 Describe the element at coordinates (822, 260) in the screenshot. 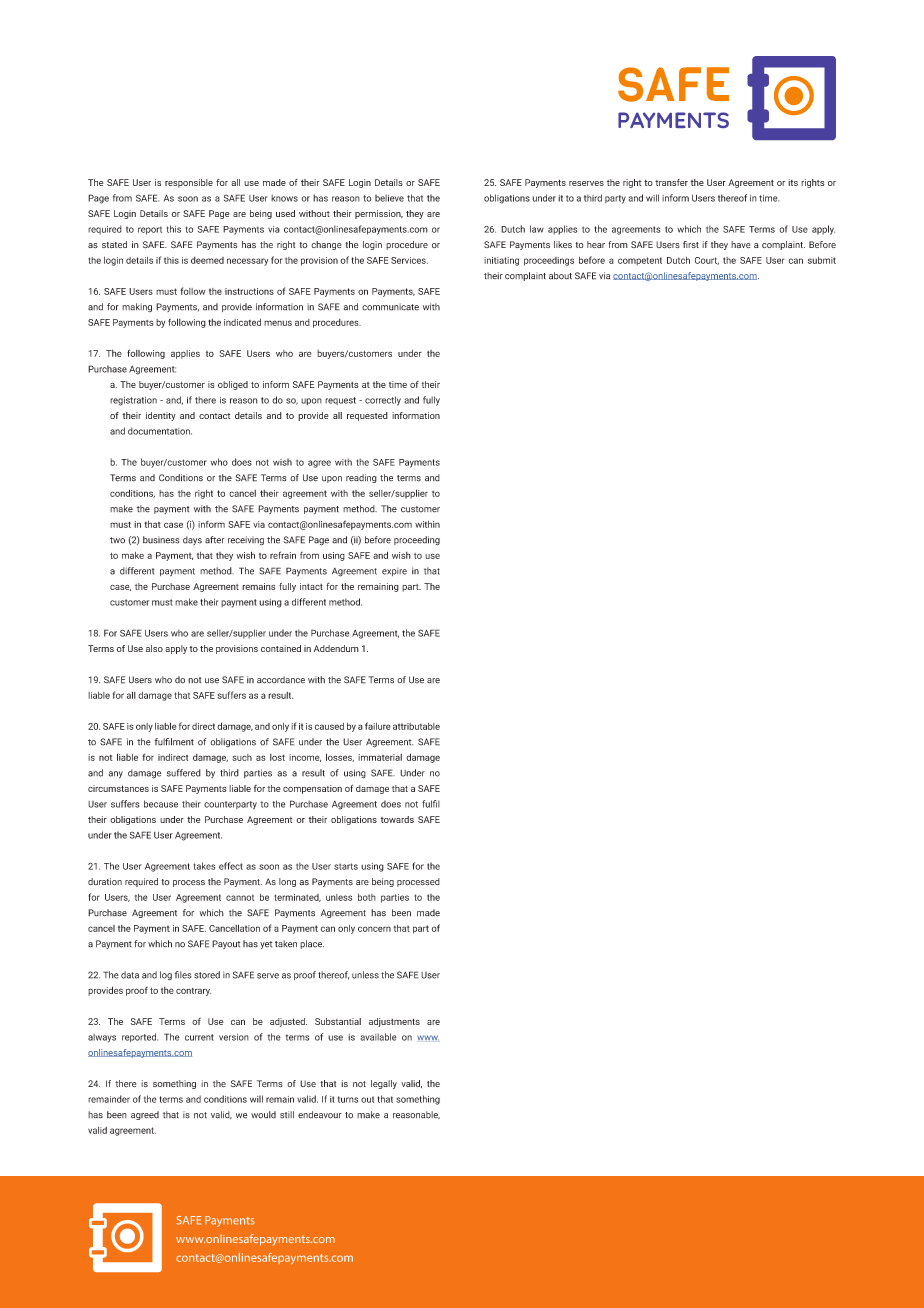

I see `submit` at that location.
